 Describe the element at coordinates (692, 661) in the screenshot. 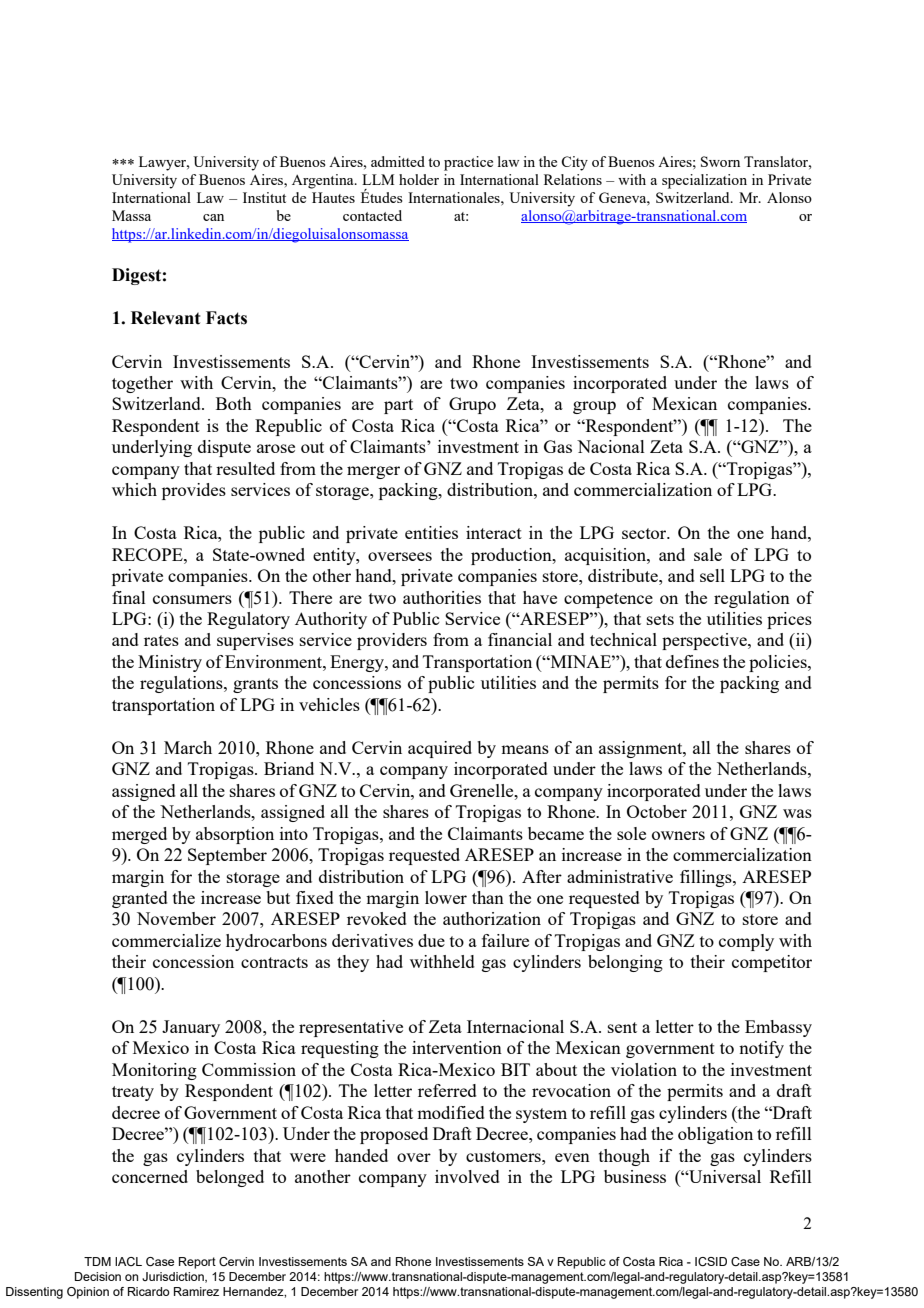

I see `defines` at that location.
